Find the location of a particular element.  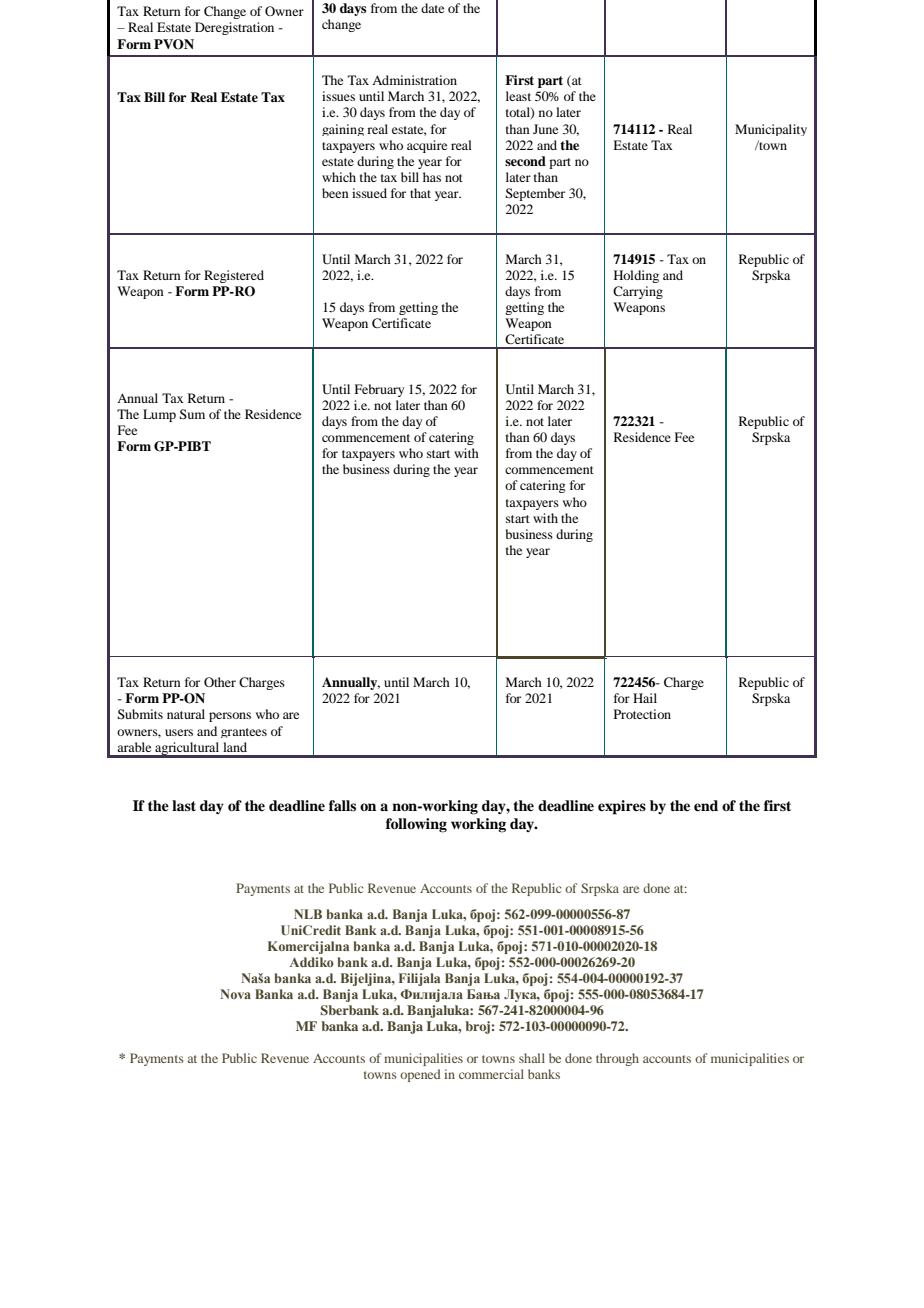

date is located at coordinates (432, 8).
